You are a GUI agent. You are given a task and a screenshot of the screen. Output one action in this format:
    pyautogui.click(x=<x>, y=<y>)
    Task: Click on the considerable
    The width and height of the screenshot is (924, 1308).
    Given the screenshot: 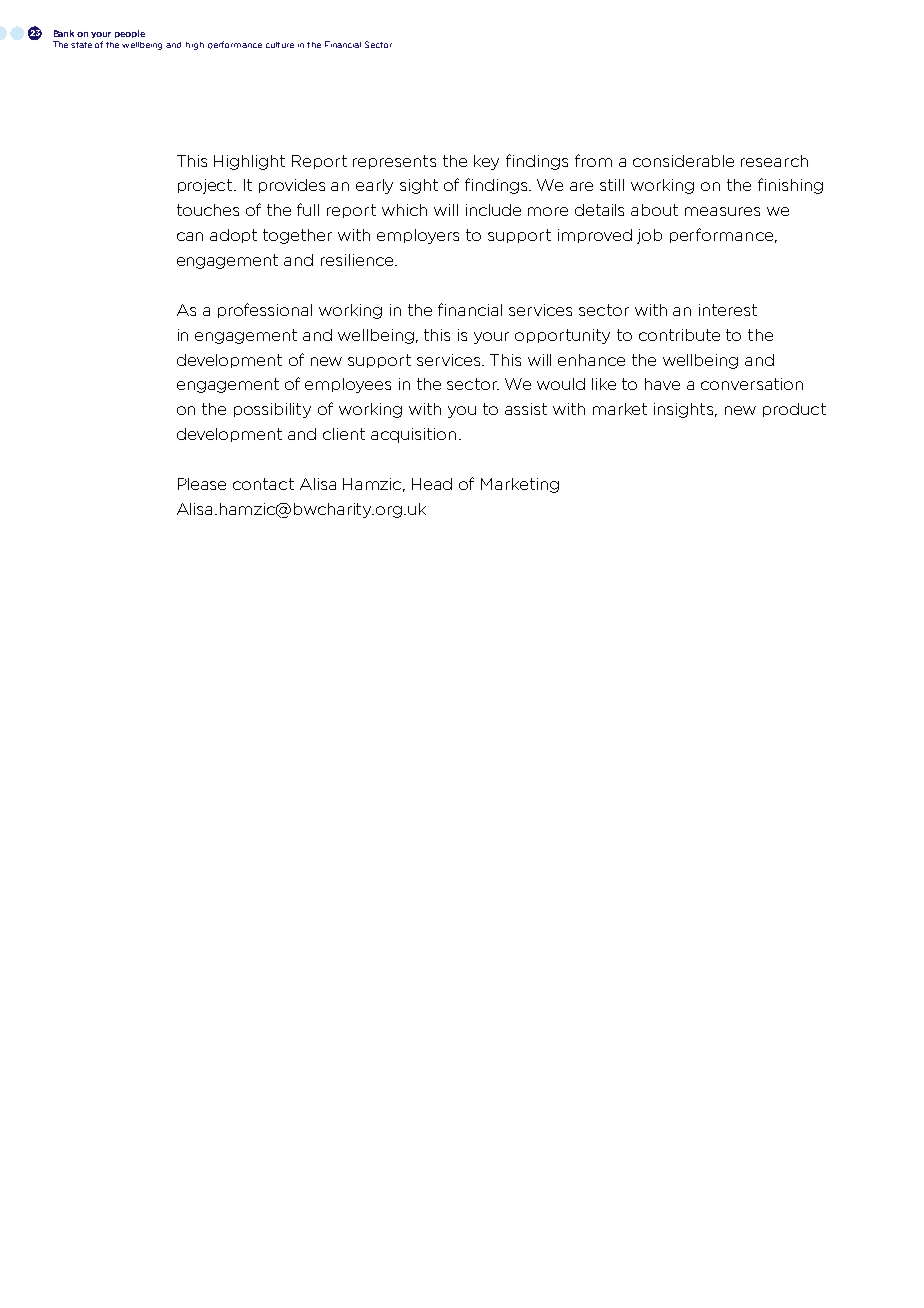 What is the action you would take?
    pyautogui.click(x=683, y=161)
